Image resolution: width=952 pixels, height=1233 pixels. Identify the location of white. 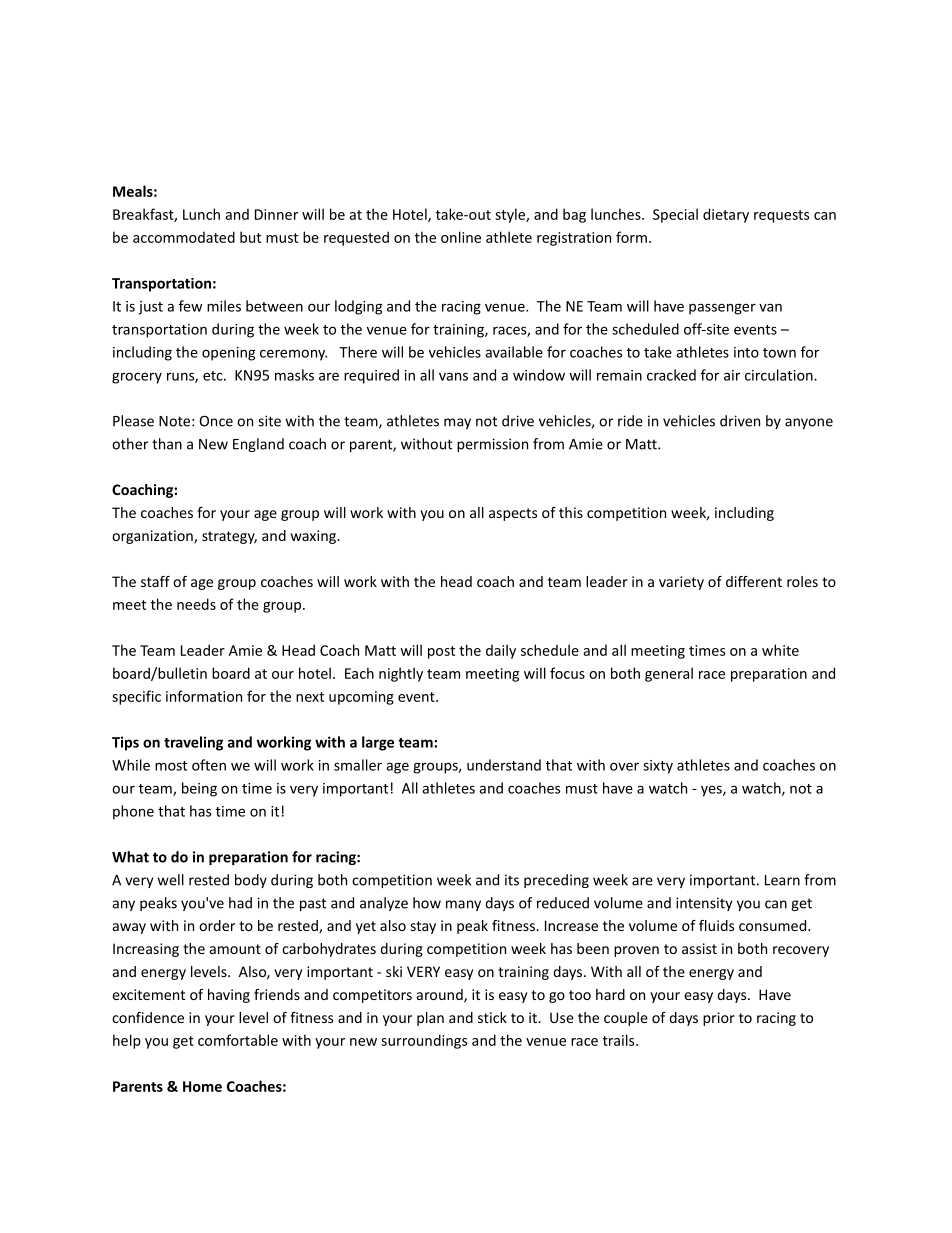
(780, 650).
